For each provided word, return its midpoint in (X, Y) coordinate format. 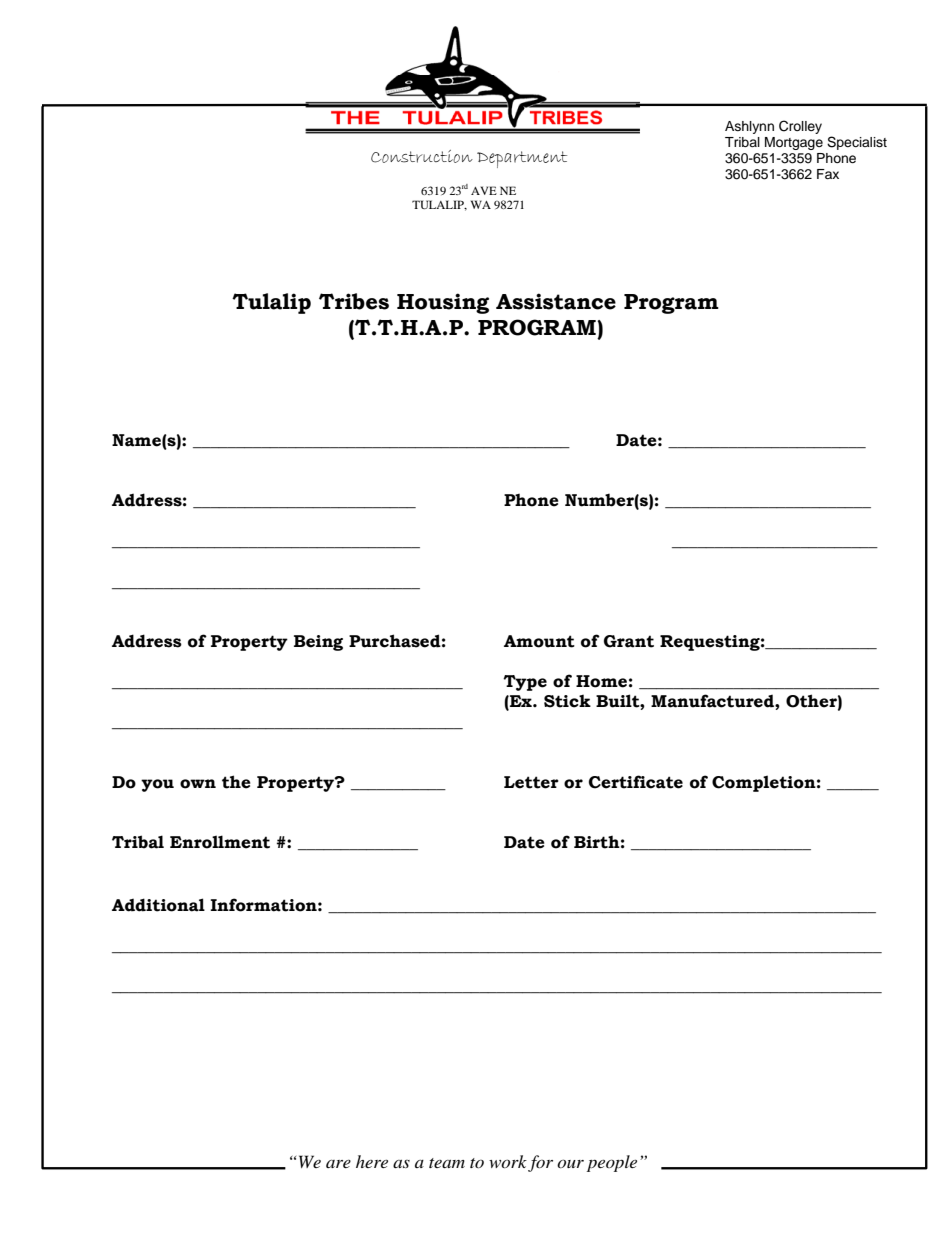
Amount (539, 641)
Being (318, 643)
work (508, 1161)
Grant (629, 641)
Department (522, 159)
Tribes (354, 301)
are (338, 1164)
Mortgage (794, 143)
